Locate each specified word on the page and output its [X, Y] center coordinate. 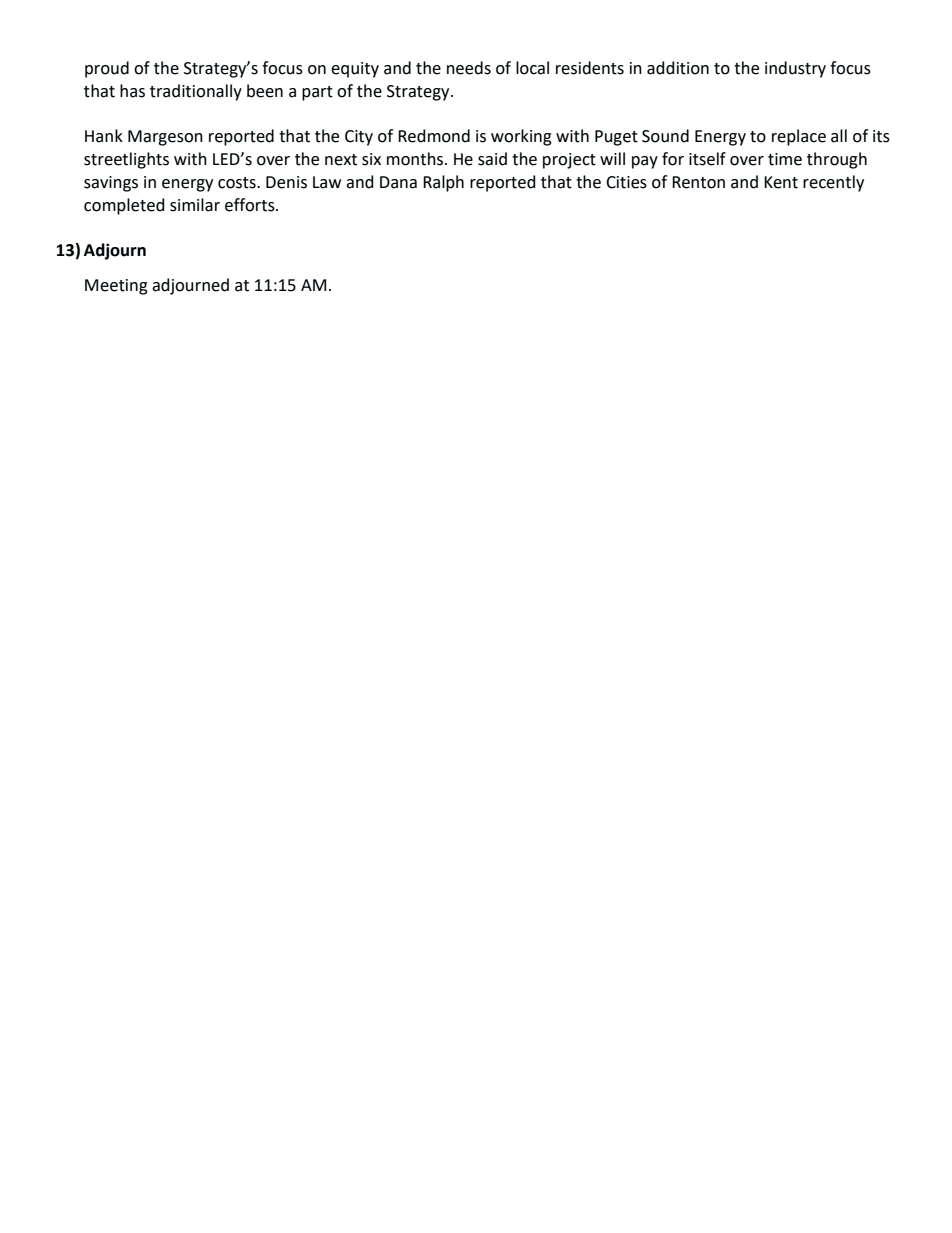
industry [795, 69]
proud [107, 69]
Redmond [434, 136]
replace [799, 137]
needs [469, 68]
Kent [781, 182]
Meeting [116, 287]
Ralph [443, 183]
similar [195, 205]
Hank [104, 136]
